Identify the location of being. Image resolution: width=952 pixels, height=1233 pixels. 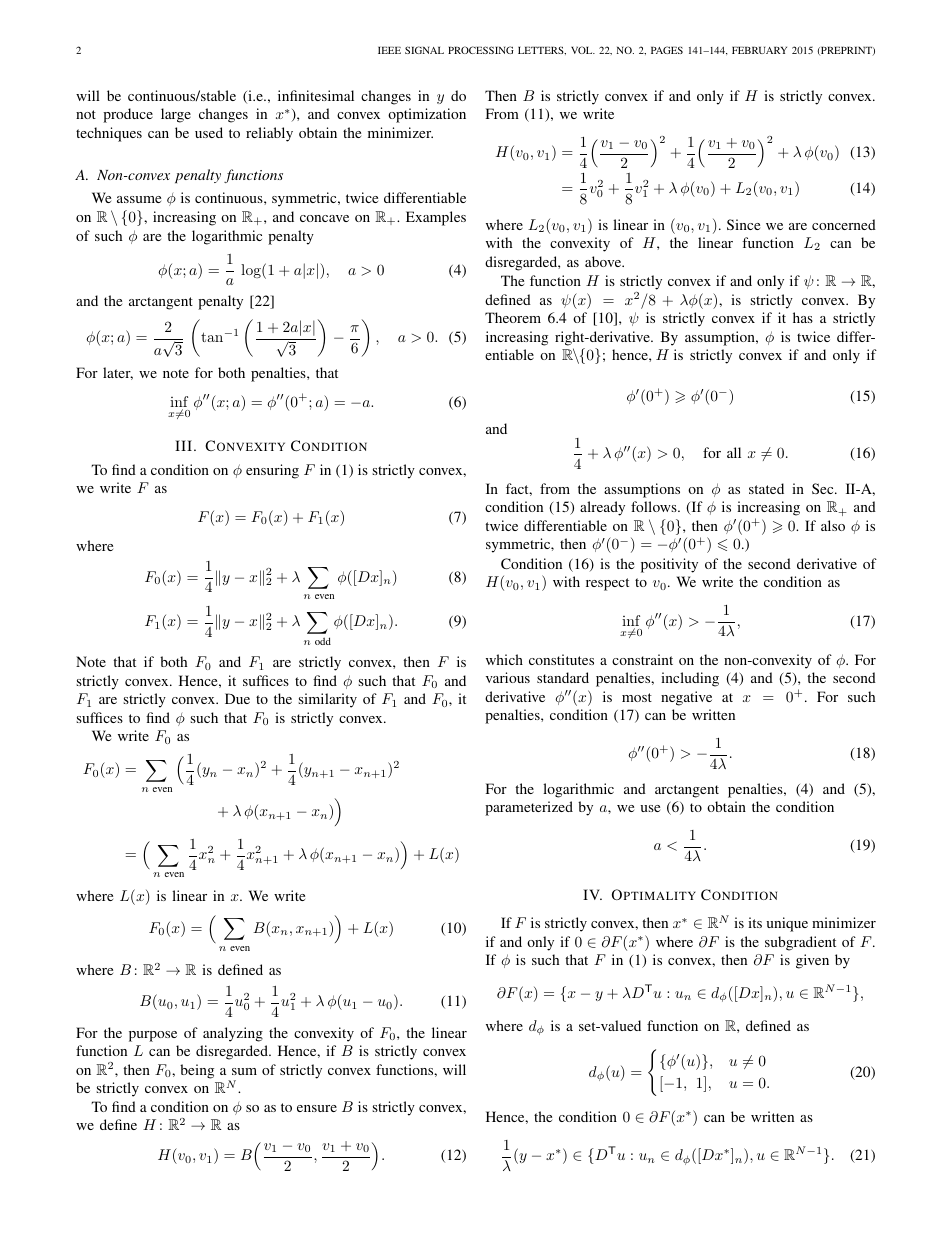
(197, 1071).
